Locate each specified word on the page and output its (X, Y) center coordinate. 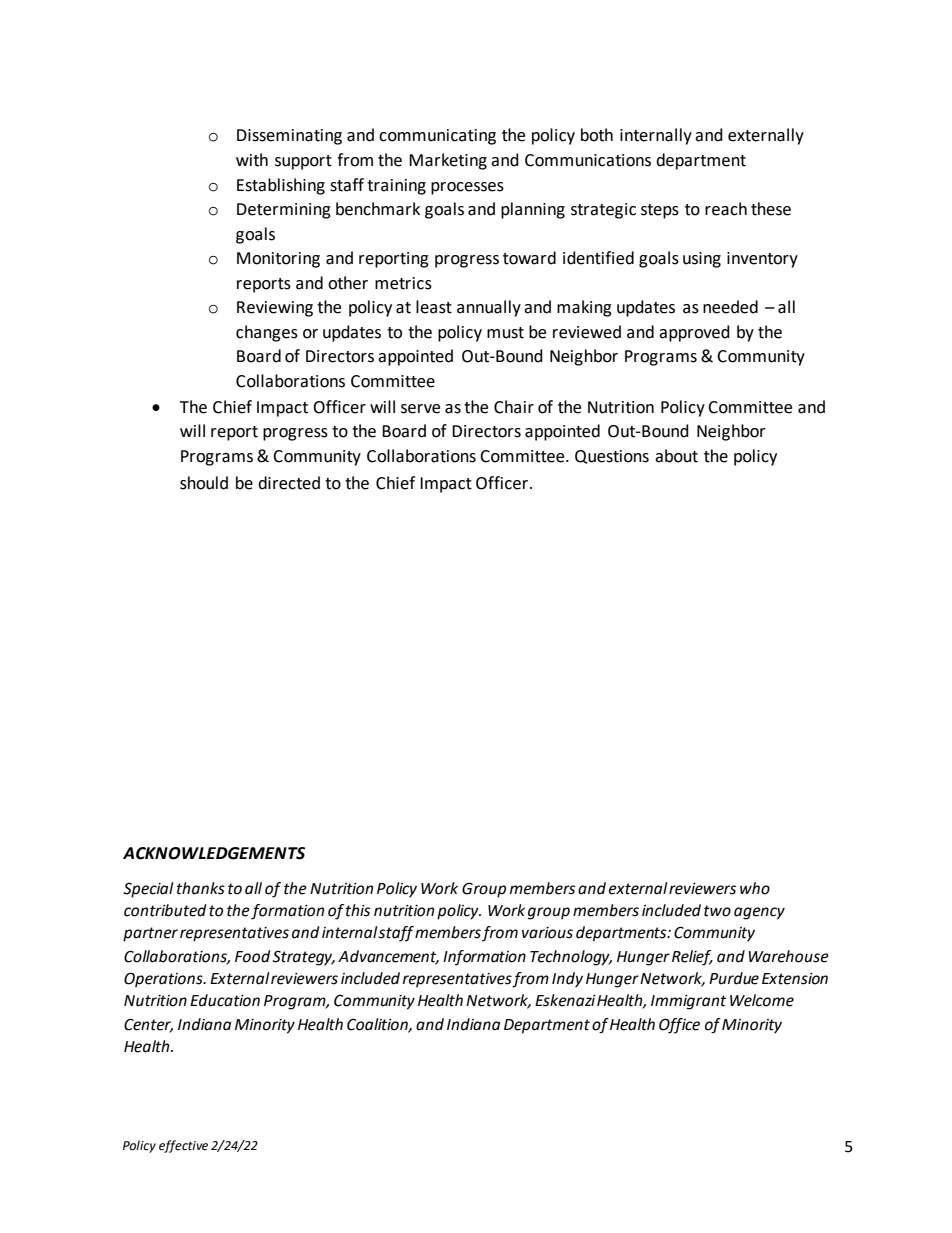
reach (726, 209)
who (755, 888)
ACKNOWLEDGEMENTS (214, 853)
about (676, 456)
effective (183, 1146)
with (252, 160)
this (358, 910)
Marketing (448, 161)
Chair (514, 407)
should (204, 483)
